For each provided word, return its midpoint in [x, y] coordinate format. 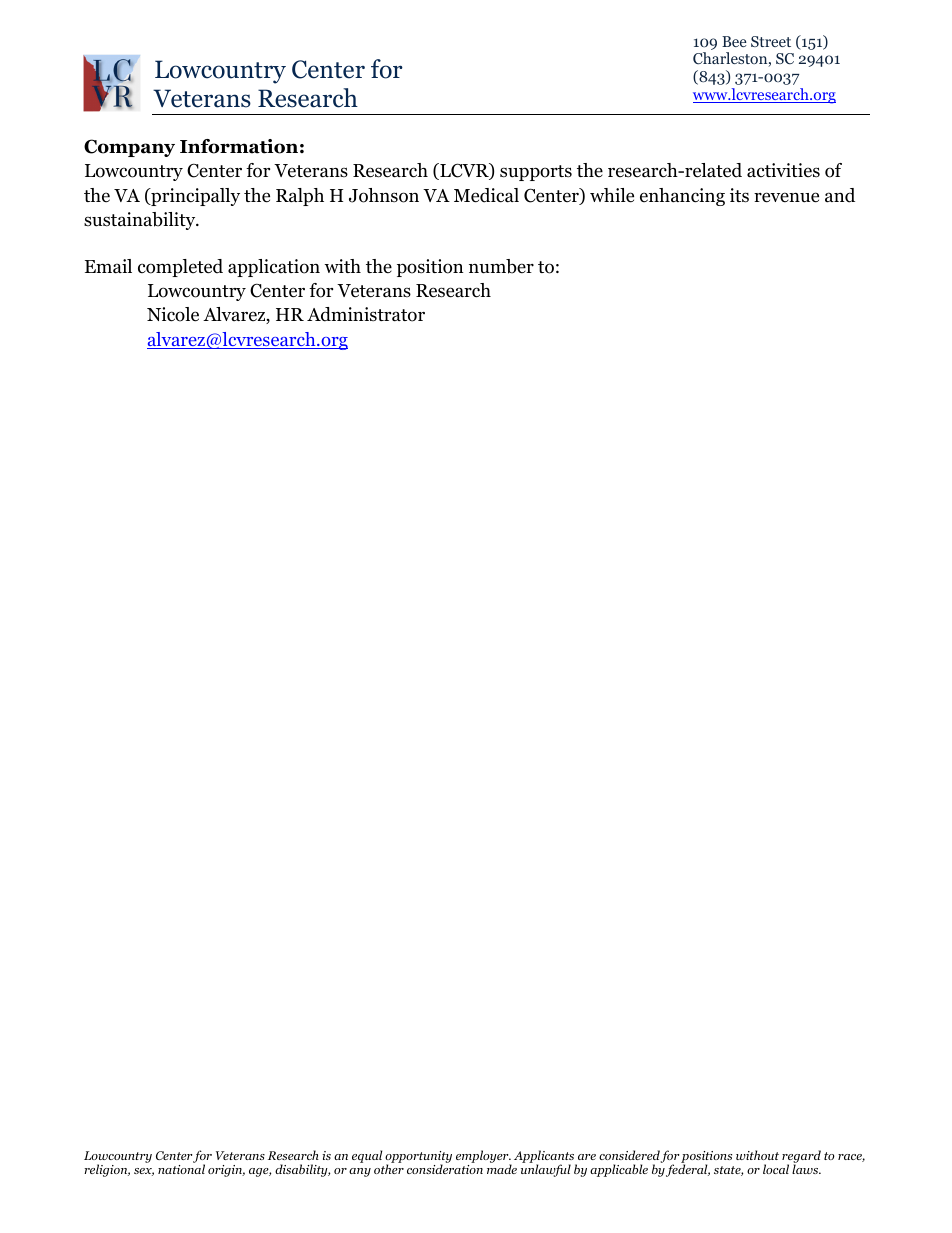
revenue [786, 197]
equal [367, 1156]
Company [129, 148]
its [739, 195]
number [501, 266]
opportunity [418, 1158]
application [274, 268]
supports [536, 173]
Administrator [366, 314]
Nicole [173, 314]
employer [483, 1157]
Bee [734, 41]
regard [801, 1157]
